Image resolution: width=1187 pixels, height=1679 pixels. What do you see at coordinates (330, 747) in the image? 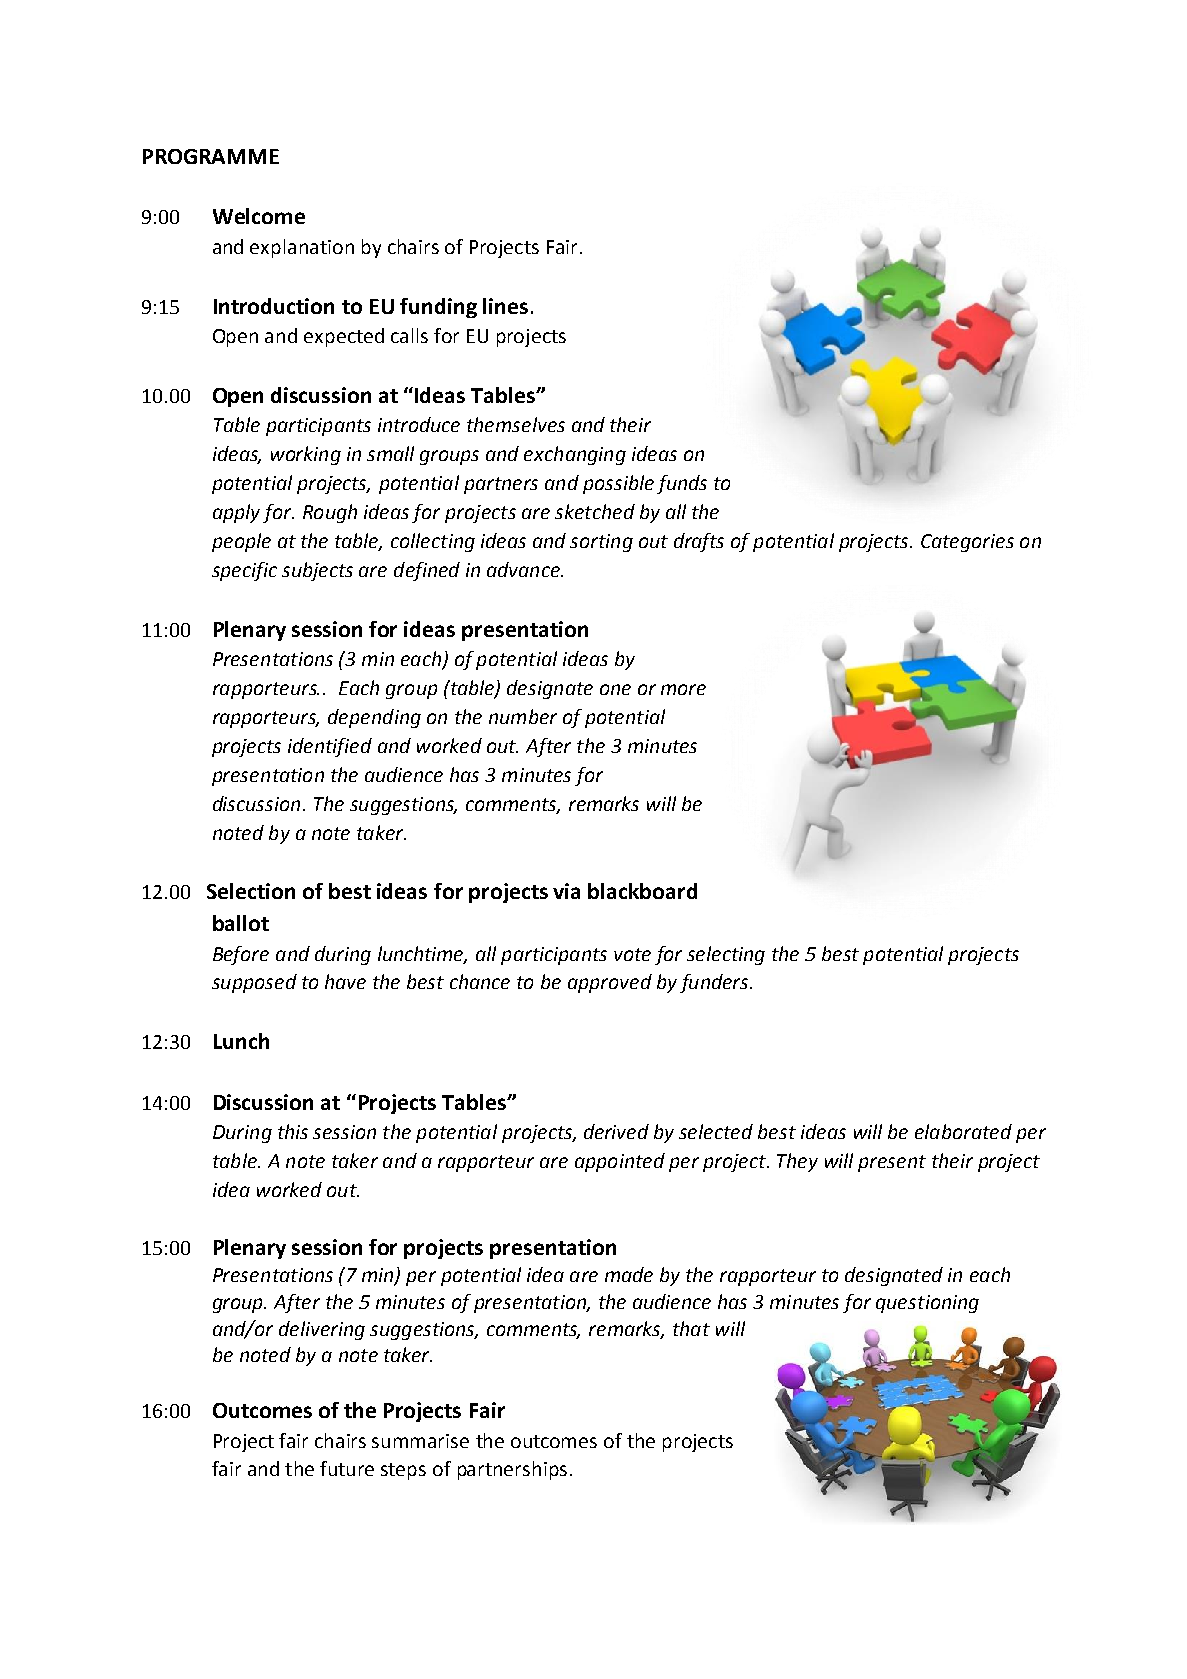
I see `identified` at bounding box center [330, 747].
